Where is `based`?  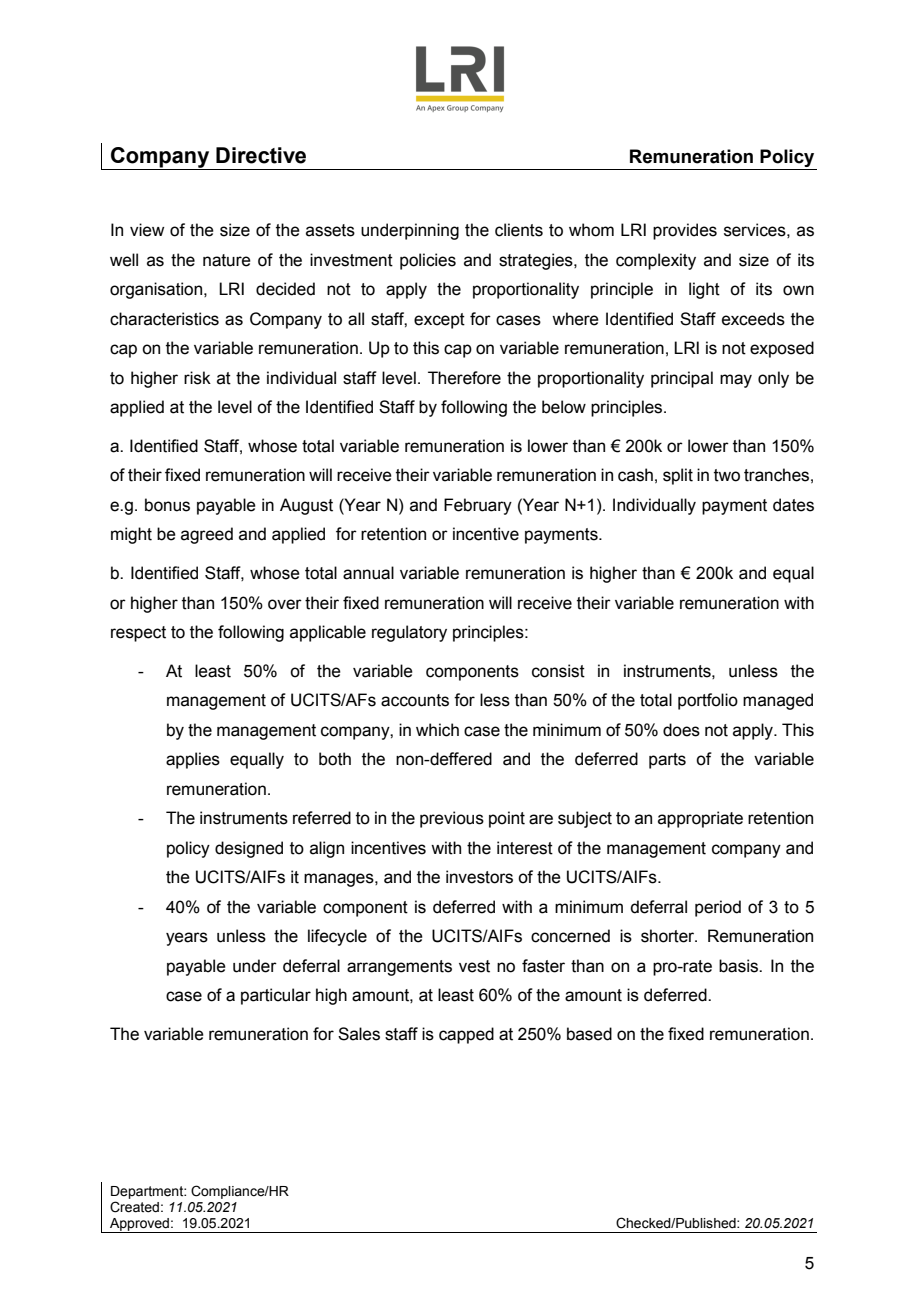
based is located at coordinates (589, 1034).
